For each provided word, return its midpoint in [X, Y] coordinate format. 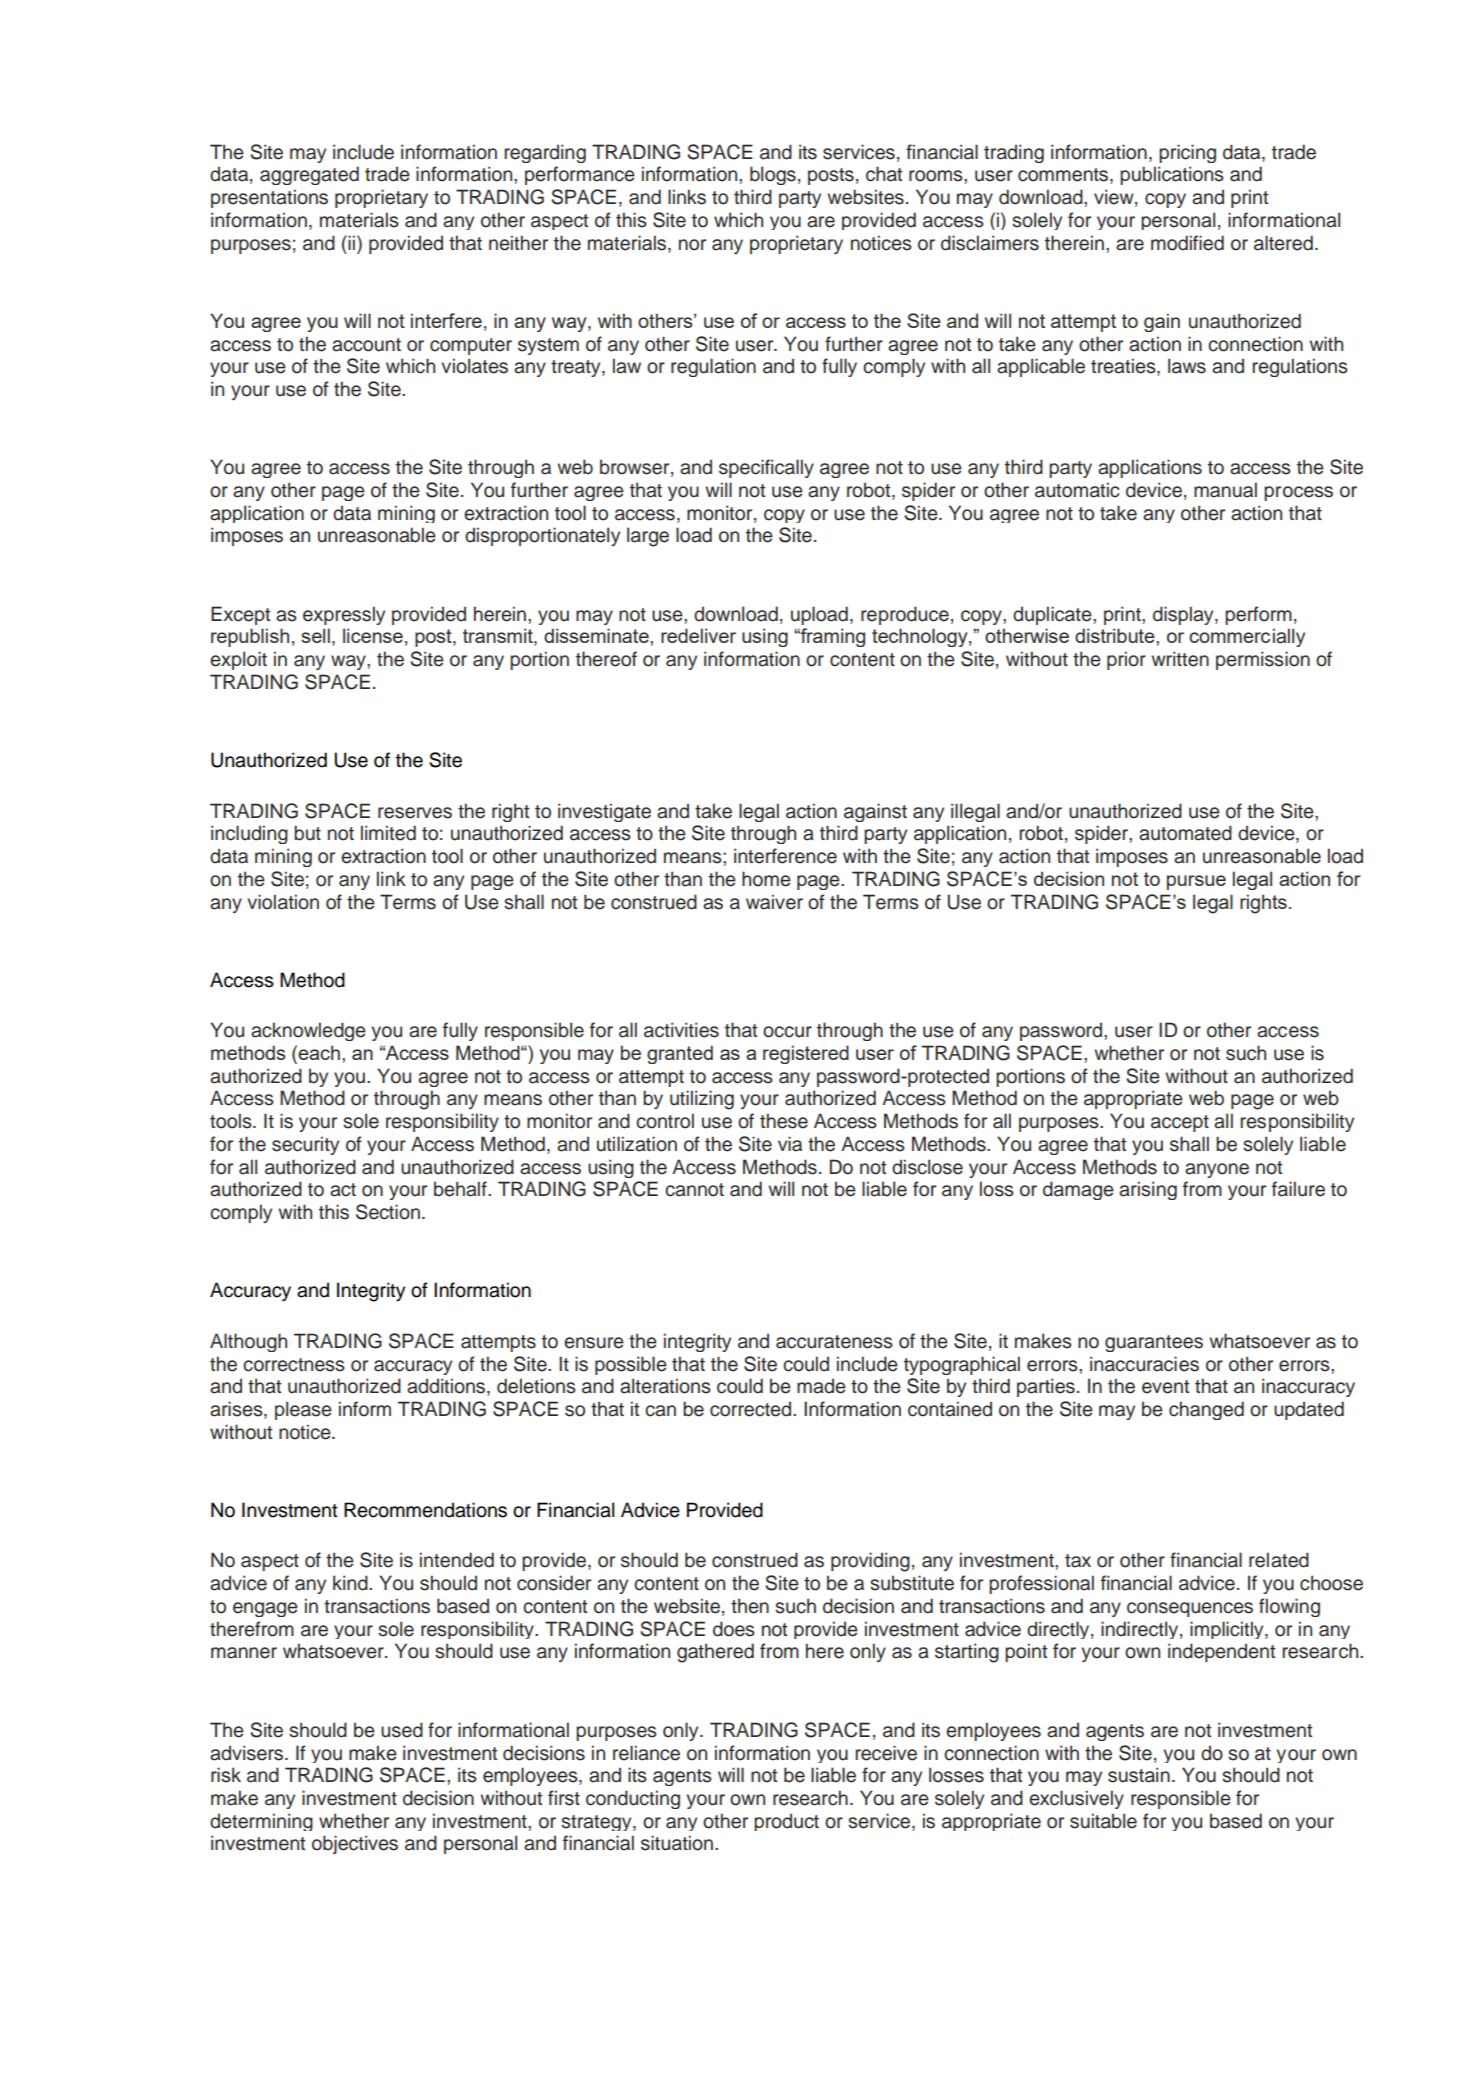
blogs [773, 175]
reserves [415, 813]
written [1180, 659]
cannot [694, 1190]
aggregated [309, 175]
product [786, 1822]
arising [1148, 1190]
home [766, 879]
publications [1172, 175]
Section [388, 1212]
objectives [355, 1844]
